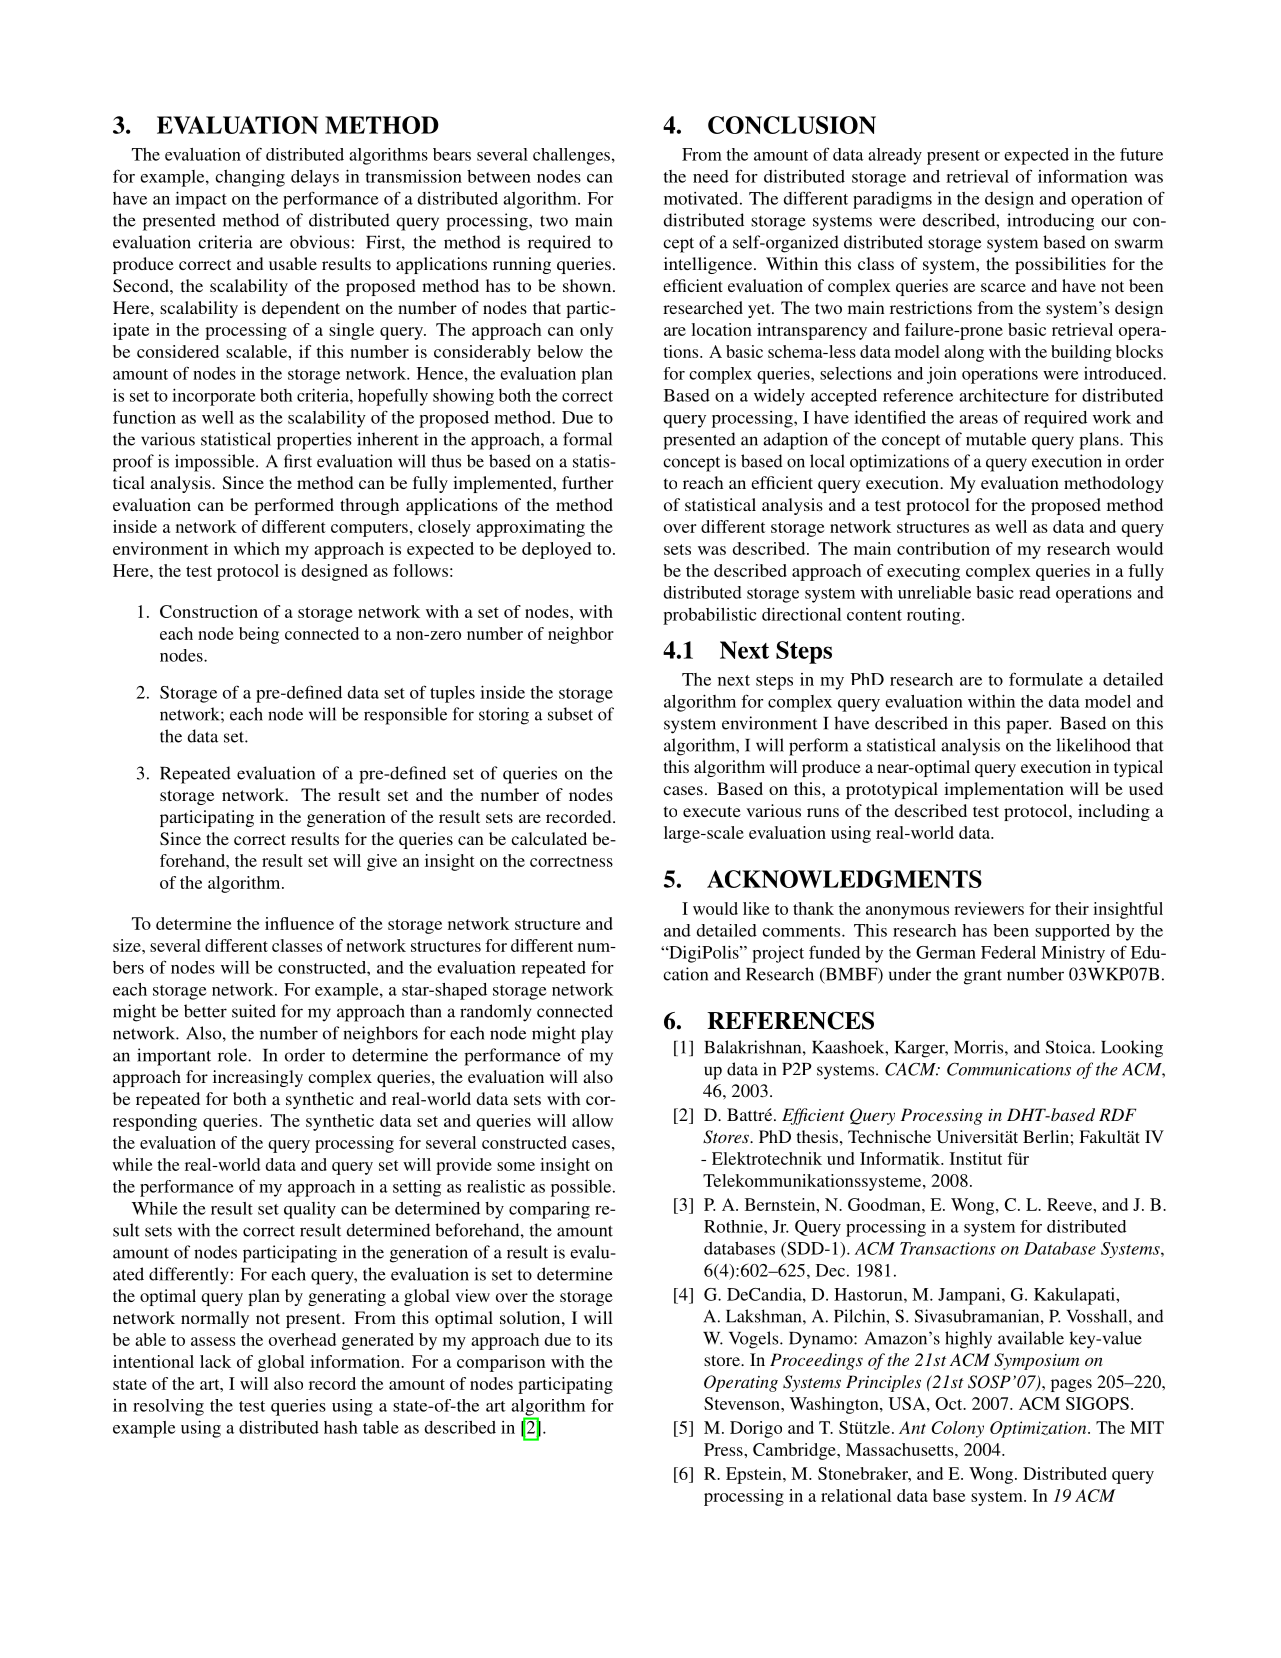 The width and height of the document is (1281, 1658). What do you see at coordinates (957, 1429) in the document?
I see `Colony` at bounding box center [957, 1429].
